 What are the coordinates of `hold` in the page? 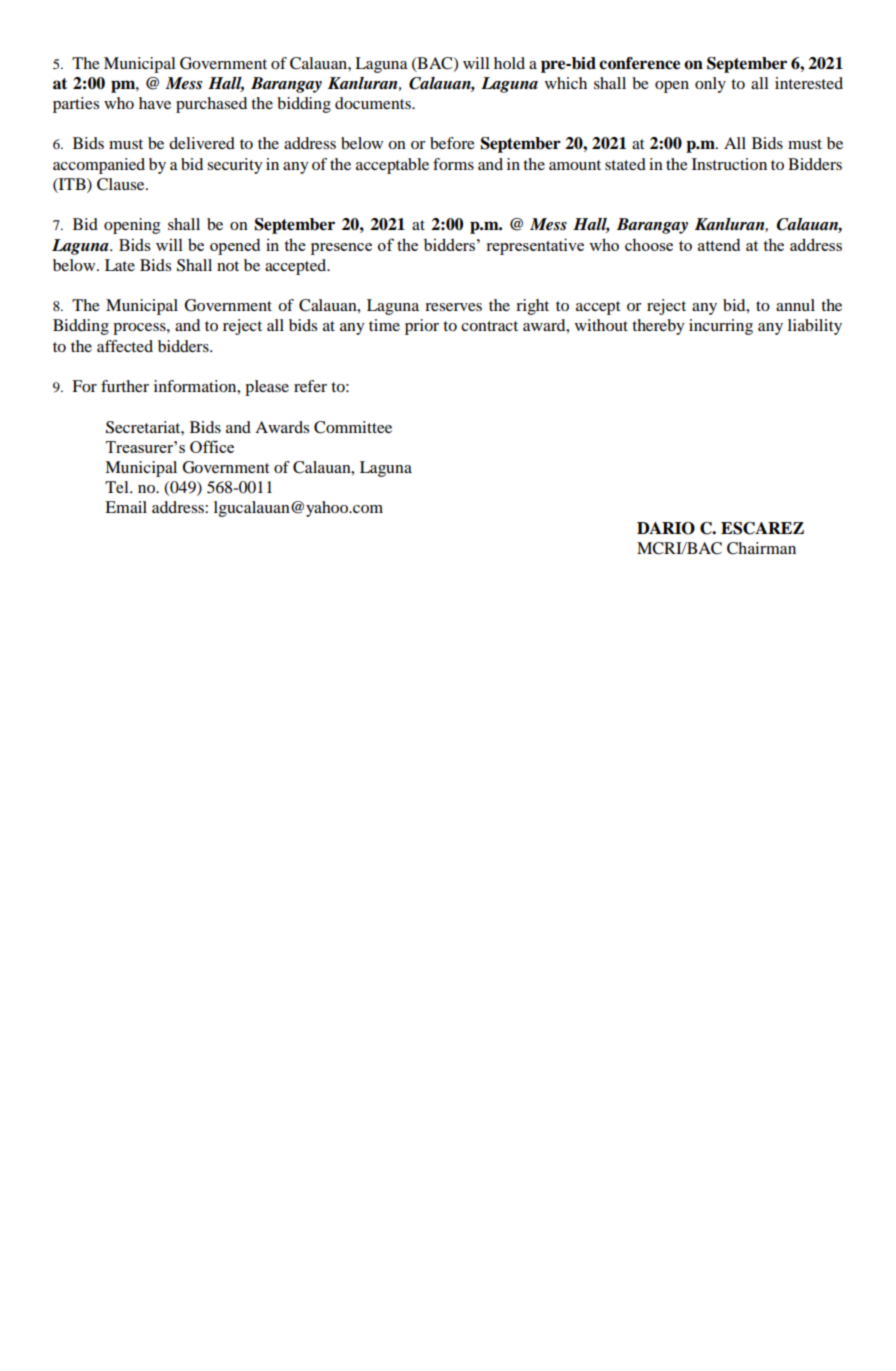 It's located at (509, 63).
